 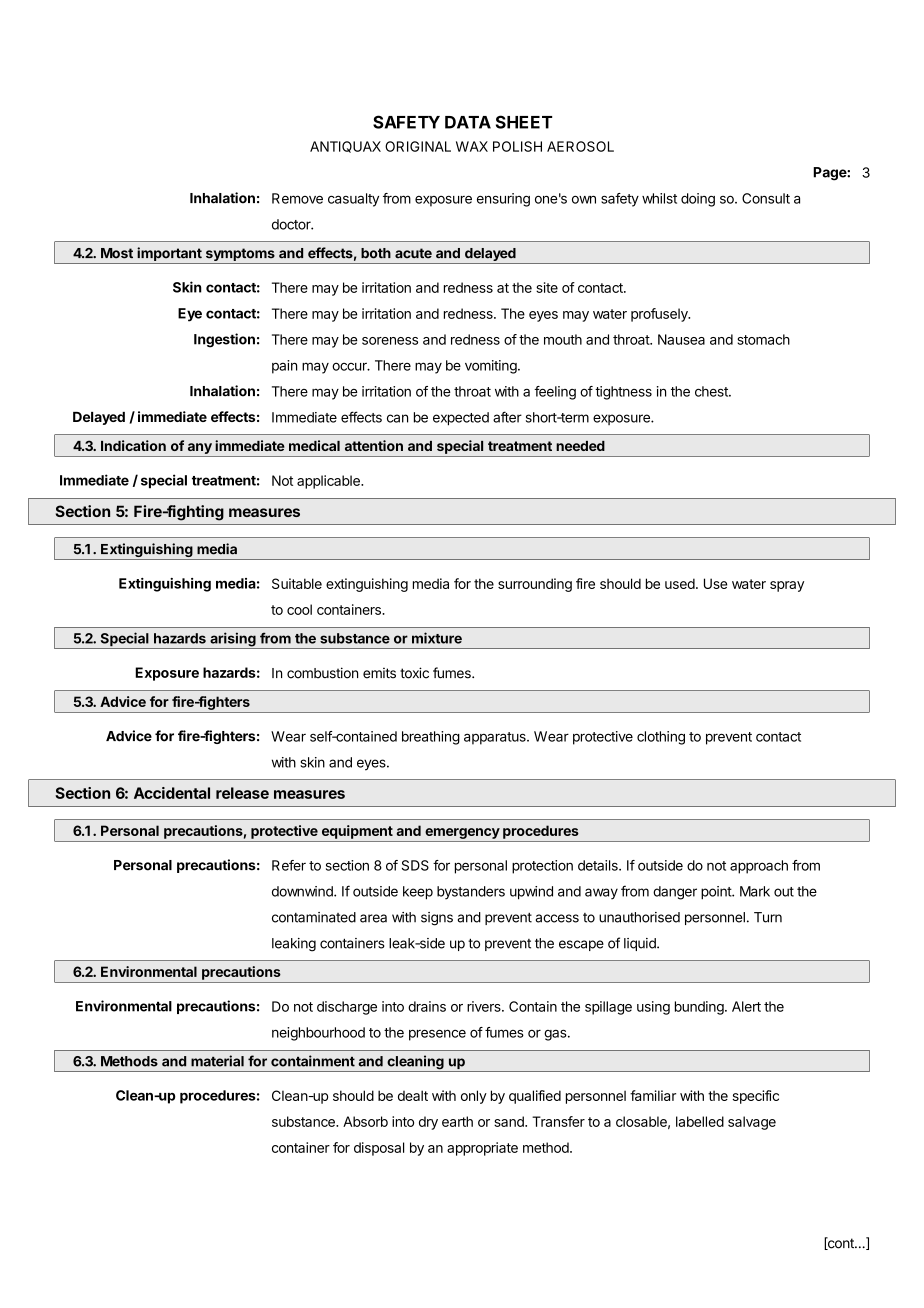 What do you see at coordinates (787, 586) in the page?
I see `spray` at bounding box center [787, 586].
